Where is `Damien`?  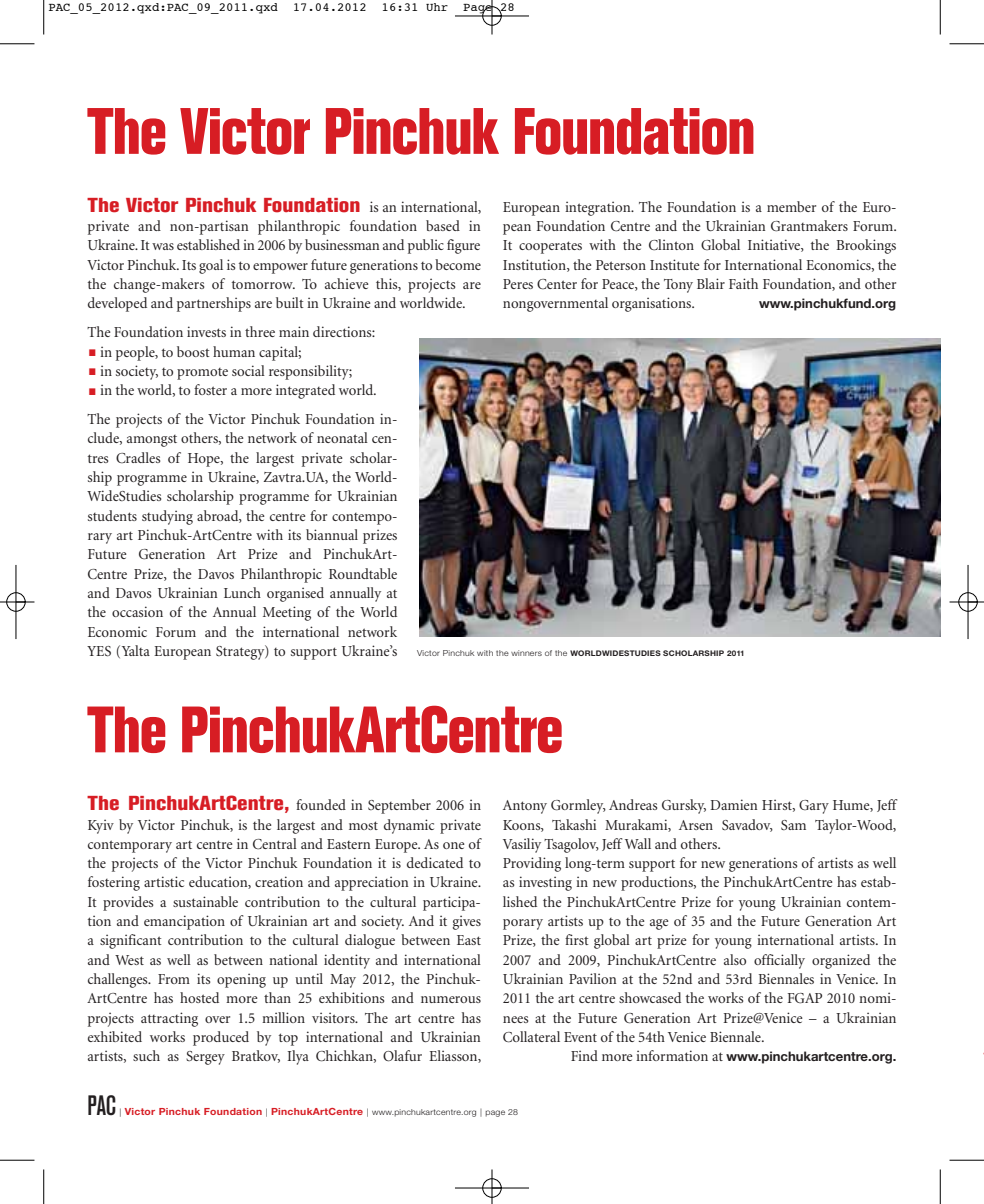 Damien is located at coordinates (733, 804).
